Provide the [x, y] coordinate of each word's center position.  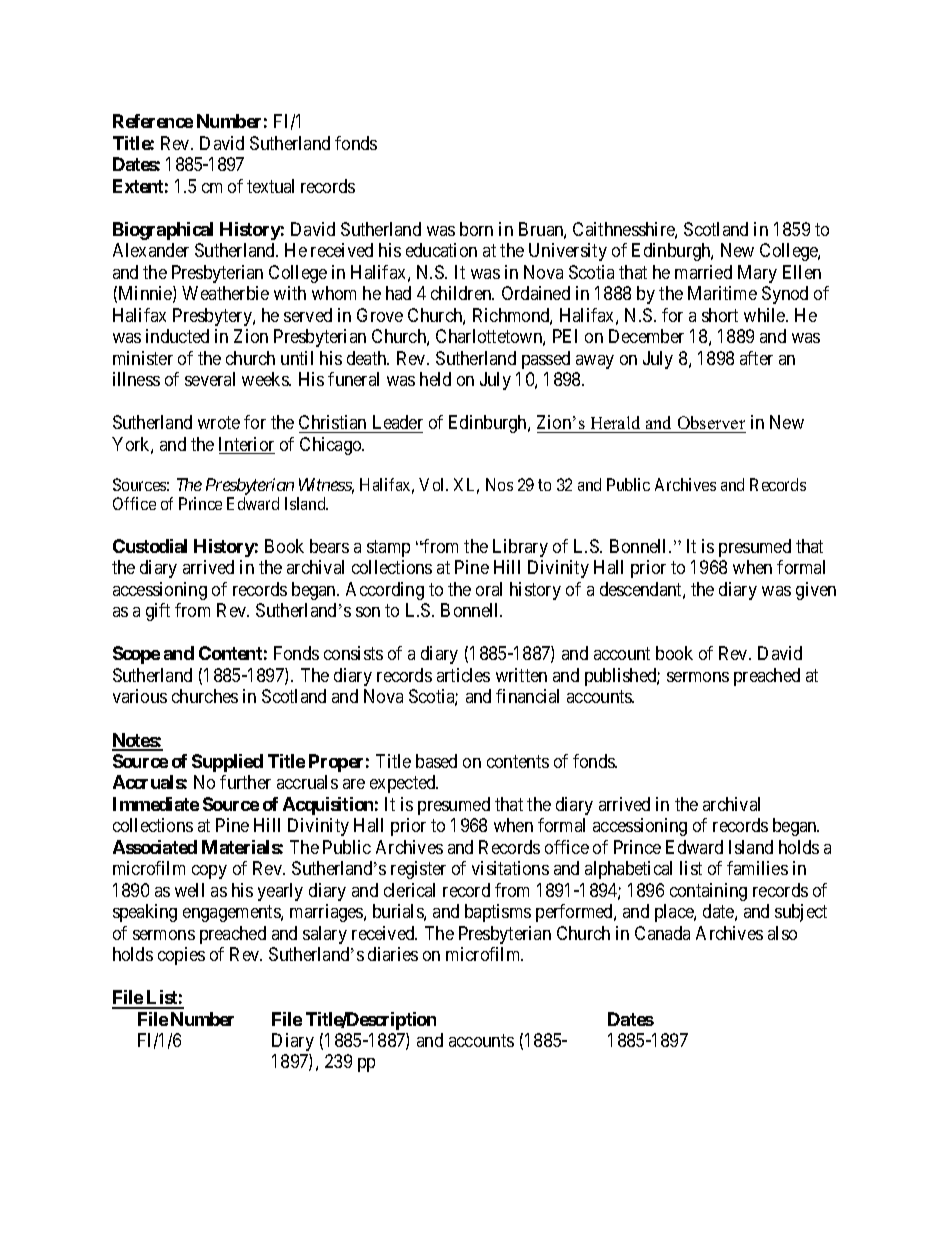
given [816, 591]
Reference [153, 121]
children [462, 293]
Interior [247, 445]
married [703, 272]
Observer [711, 422]
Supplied [227, 763]
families [757, 868]
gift [158, 612]
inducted [177, 336]
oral [489, 589]
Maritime [722, 293]
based [436, 761]
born [476, 229]
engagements [232, 913]
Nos [499, 484]
